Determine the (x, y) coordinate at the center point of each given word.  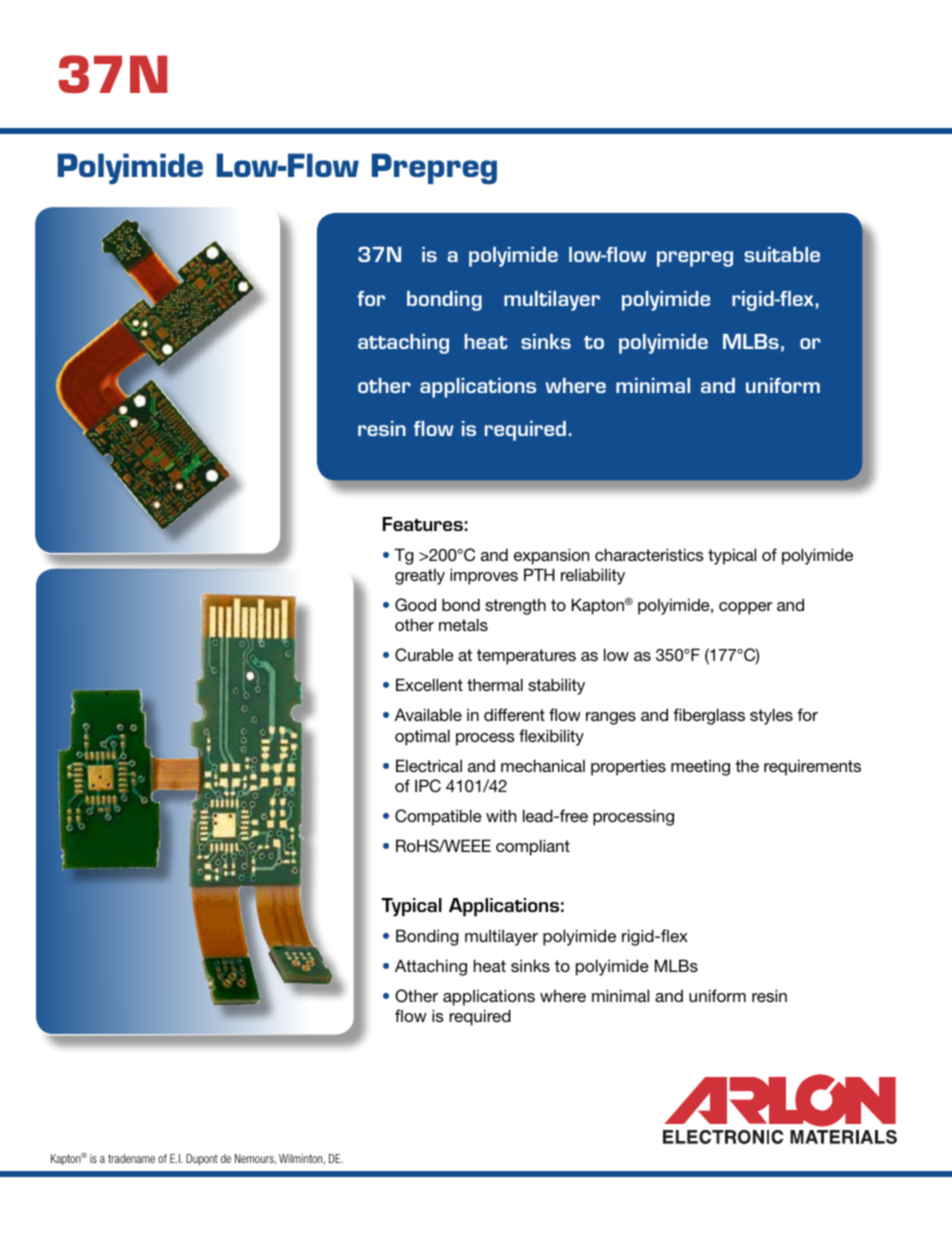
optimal (422, 737)
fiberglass (709, 716)
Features (423, 524)
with (501, 815)
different (514, 714)
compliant (533, 847)
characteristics (649, 554)
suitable (782, 254)
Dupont (202, 1159)
